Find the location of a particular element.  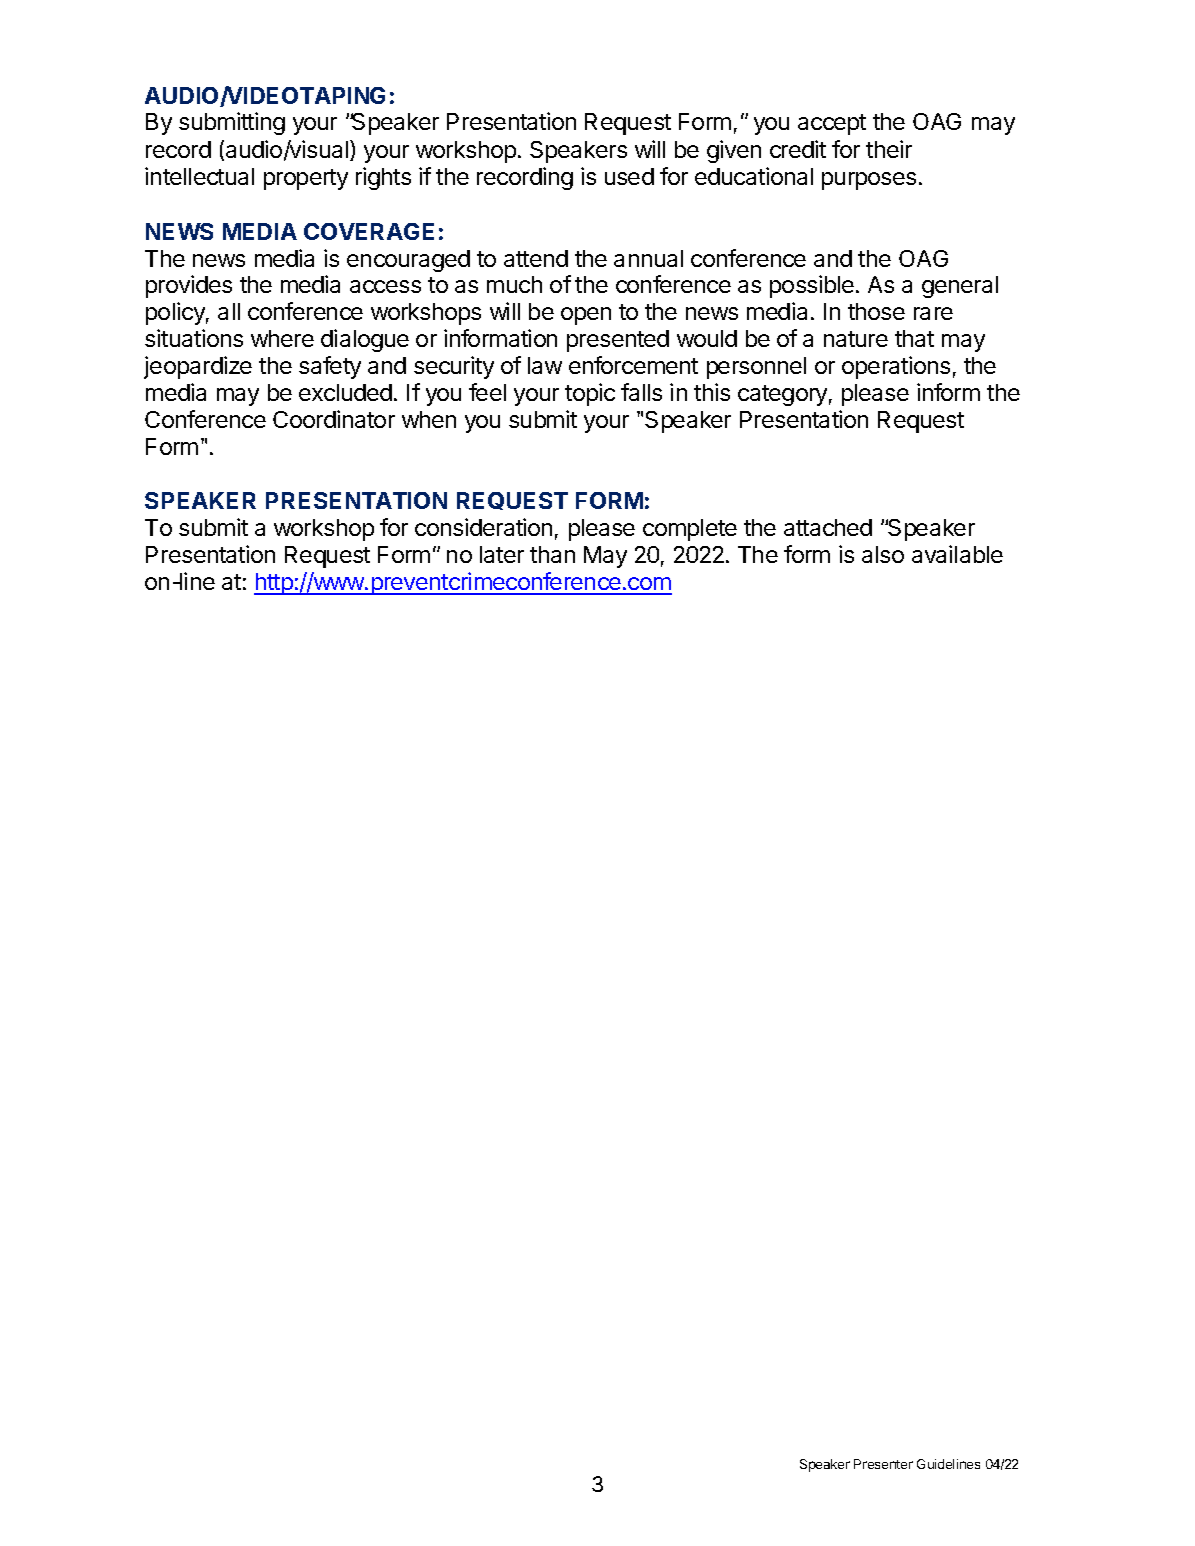

than is located at coordinates (552, 554).
